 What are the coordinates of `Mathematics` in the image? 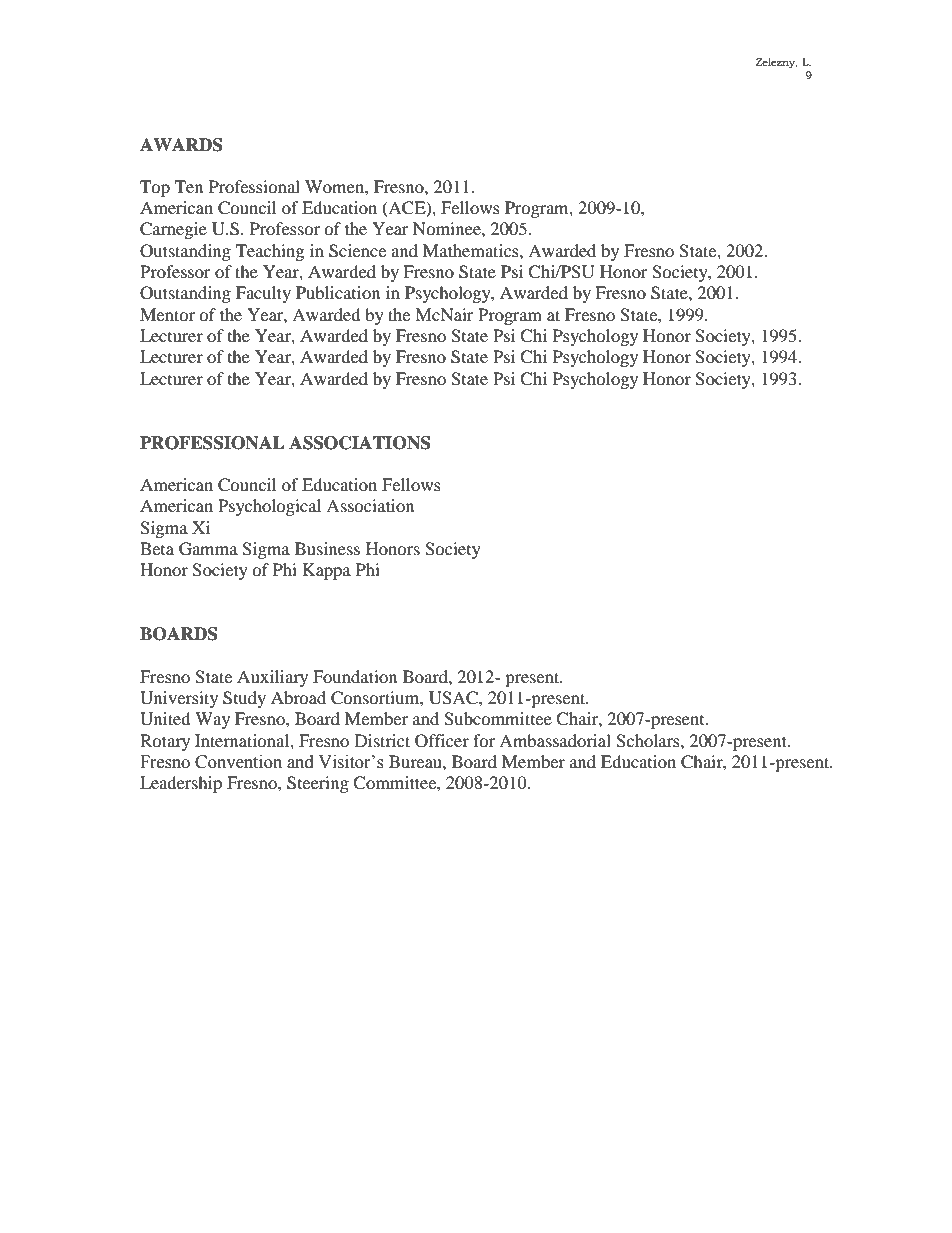 It's located at (472, 250).
